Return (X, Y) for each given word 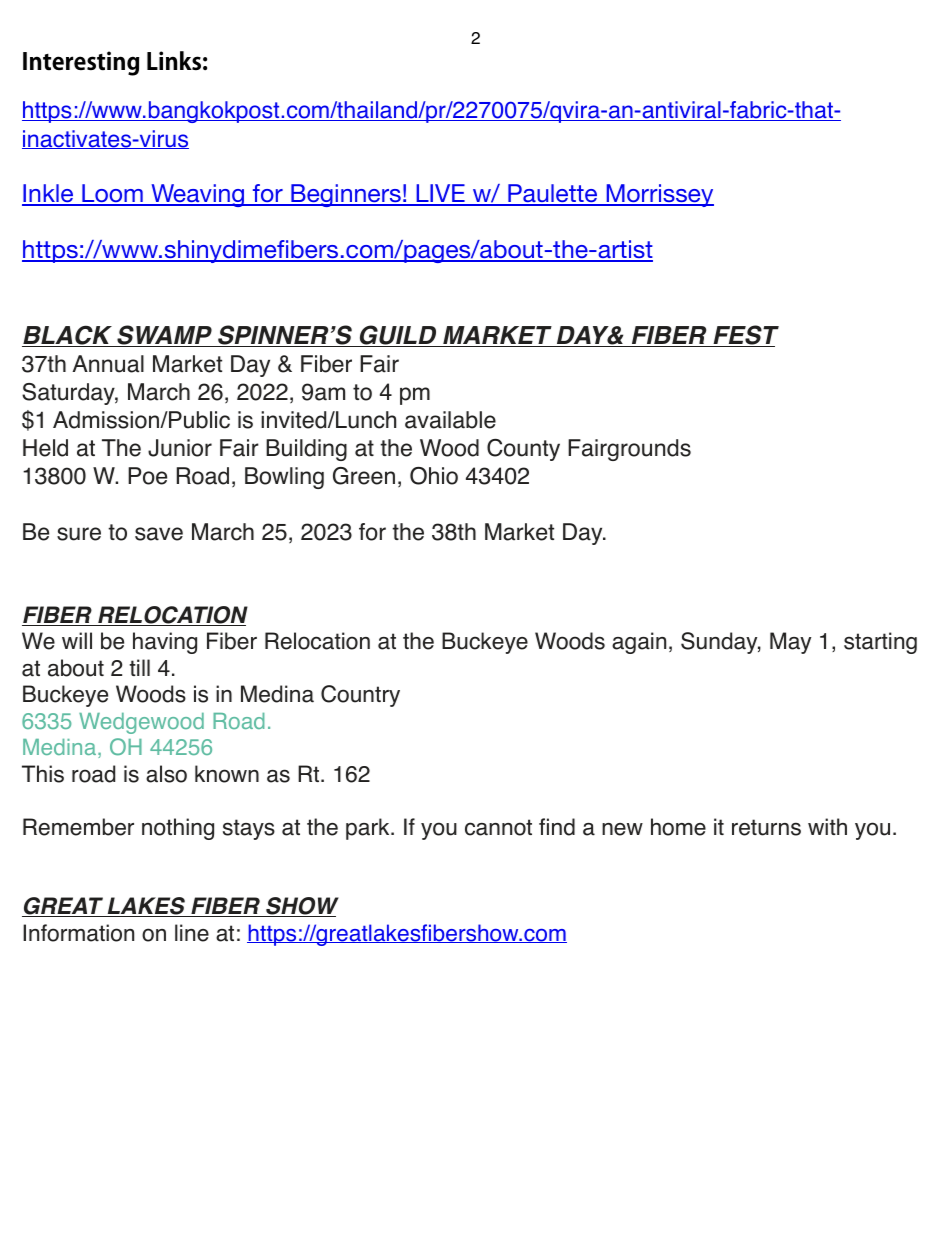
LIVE (440, 194)
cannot (498, 827)
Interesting (81, 63)
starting (880, 643)
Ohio (434, 476)
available (450, 420)
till (139, 667)
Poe (147, 476)
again (639, 643)
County (523, 450)
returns (766, 827)
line (192, 933)
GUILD (398, 336)
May (790, 643)
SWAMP (165, 336)
